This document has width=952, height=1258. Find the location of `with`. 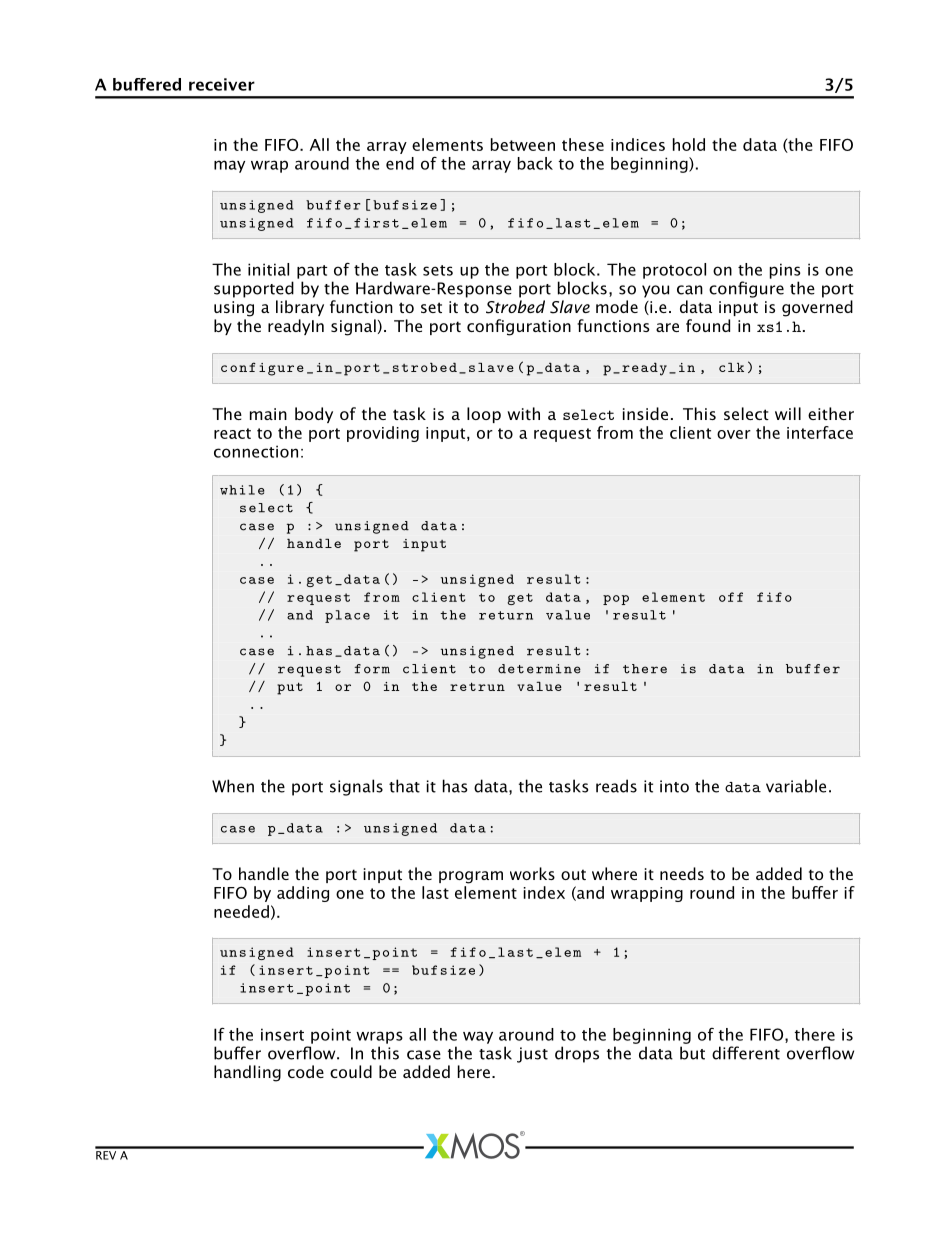

with is located at coordinates (523, 413).
